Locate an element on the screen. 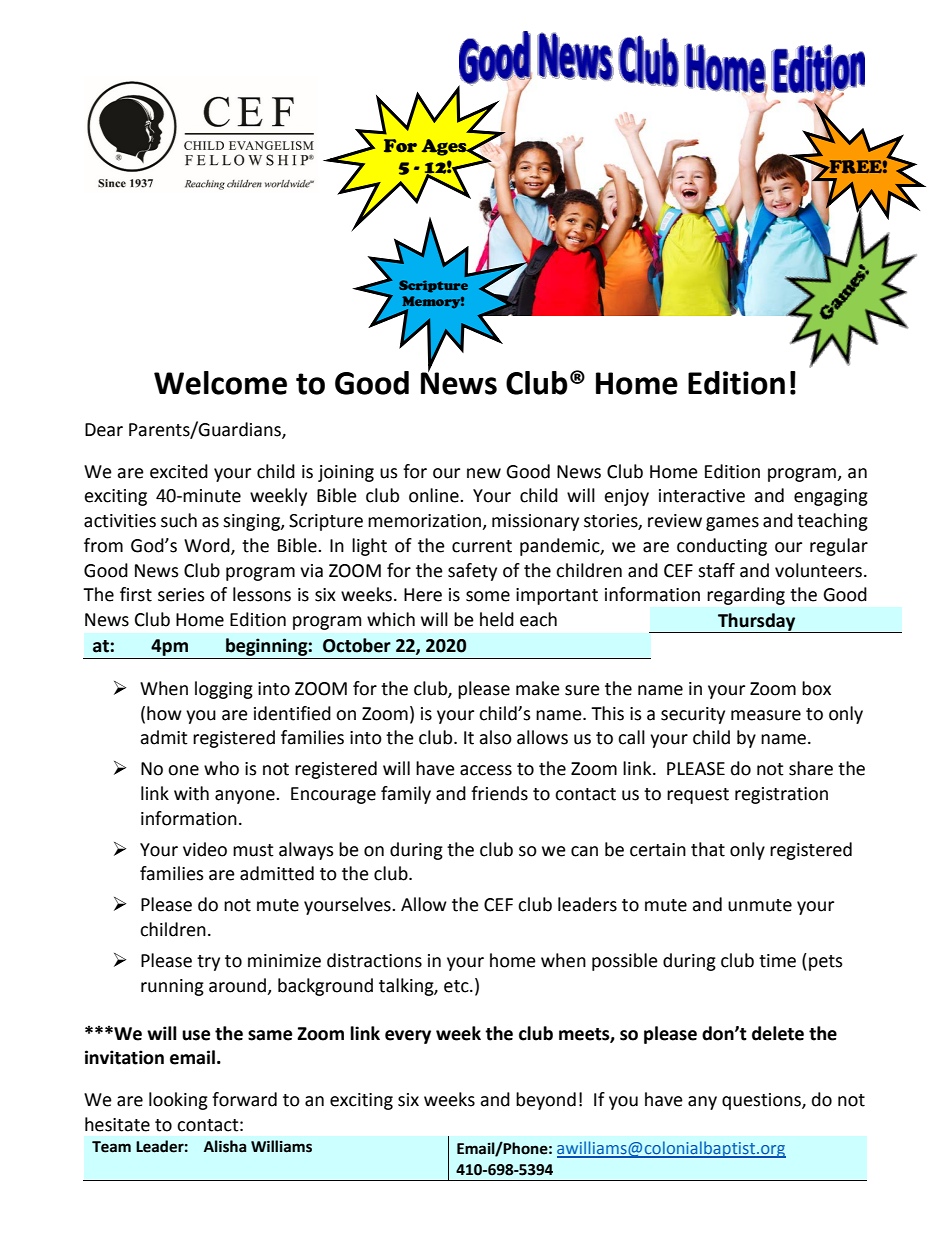  security is located at coordinates (693, 715).
